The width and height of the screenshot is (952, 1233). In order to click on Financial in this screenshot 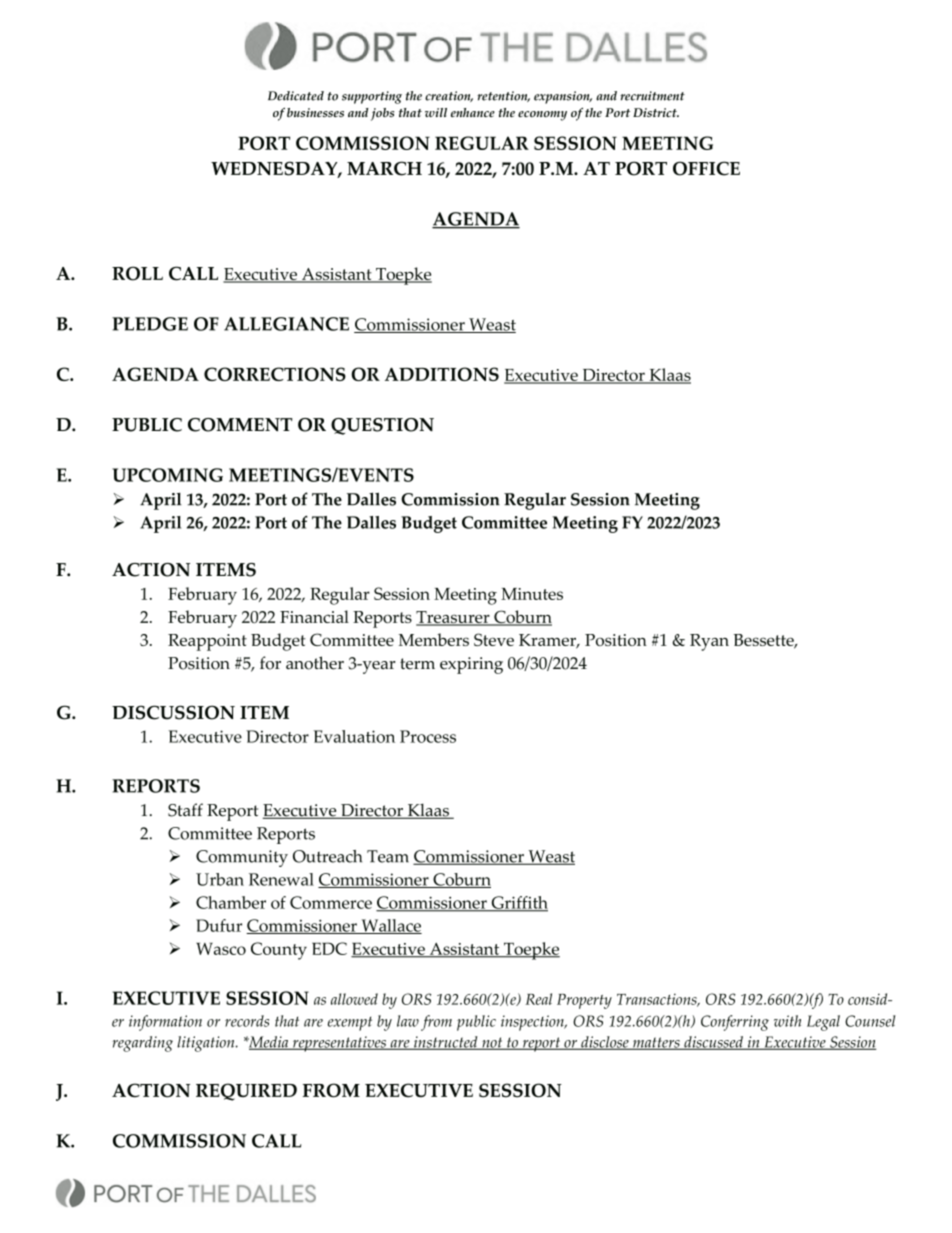, I will do `click(314, 616)`.
